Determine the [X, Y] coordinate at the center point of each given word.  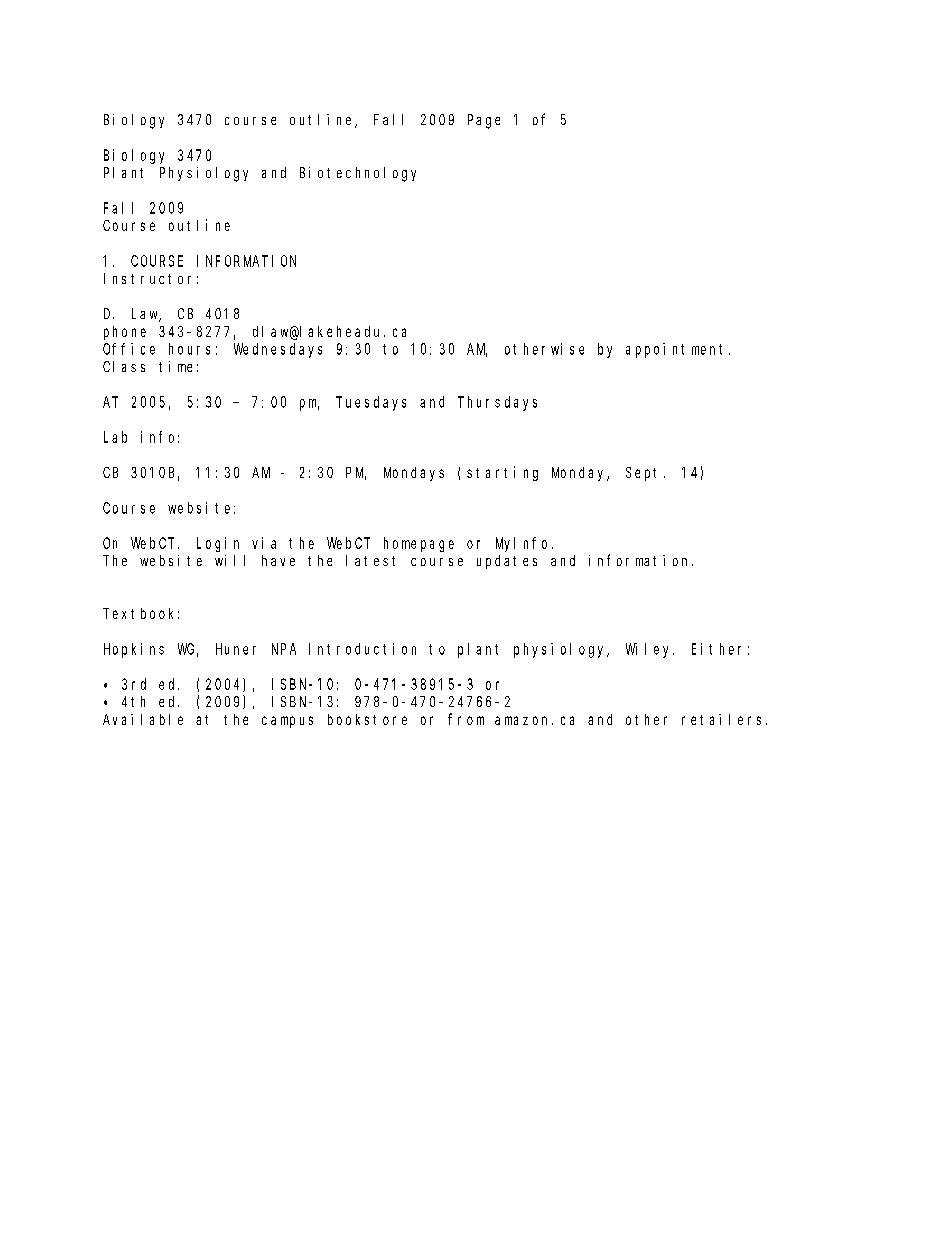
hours [189, 349]
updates [507, 562]
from [466, 719]
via [264, 543]
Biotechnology [358, 174]
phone [125, 333]
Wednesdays [278, 350]
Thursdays [497, 403]
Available [143, 719]
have [278, 560]
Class [124, 366]
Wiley [650, 650]
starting [502, 473]
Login [218, 544]
